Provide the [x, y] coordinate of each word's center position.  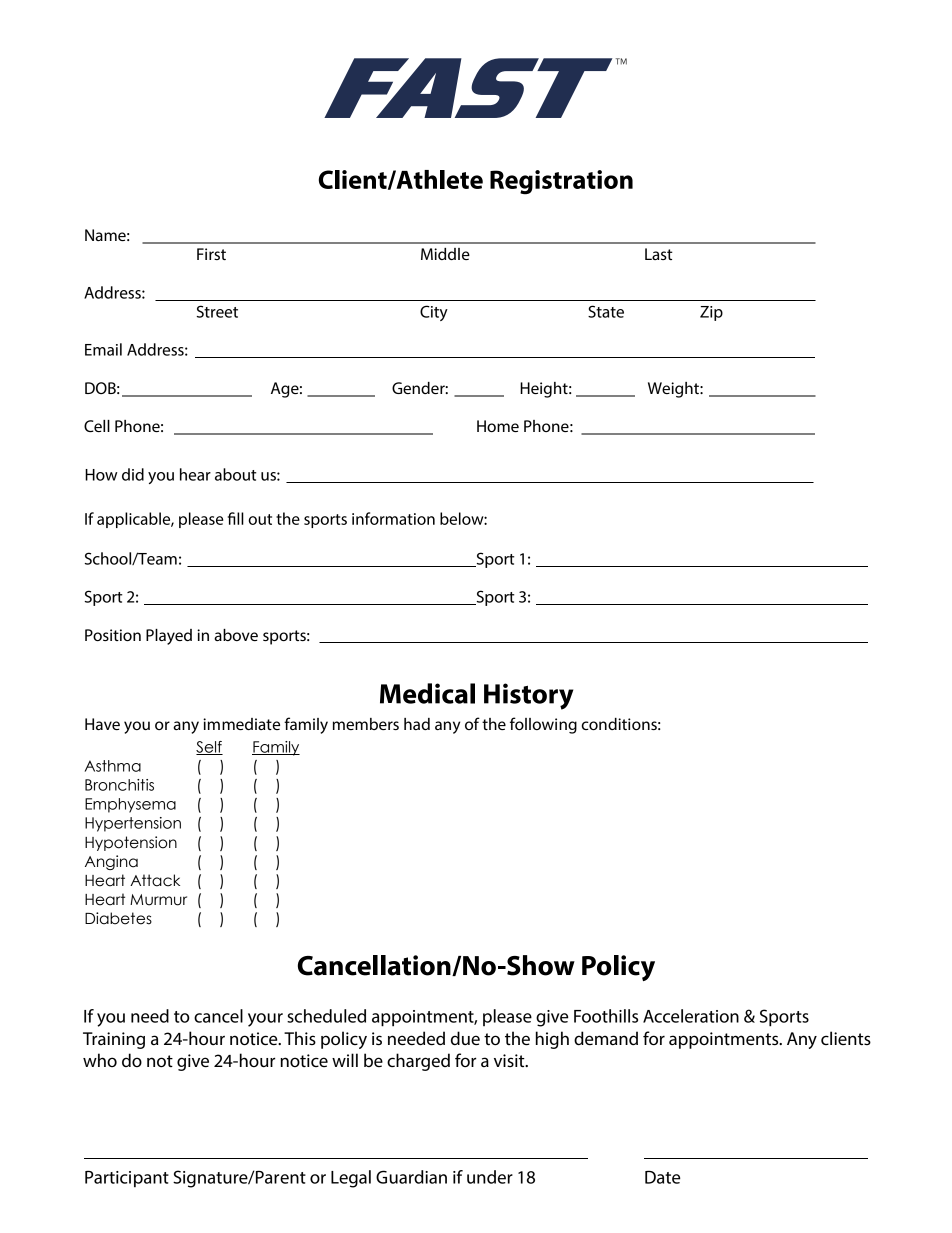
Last [659, 254]
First [211, 254]
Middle [445, 254]
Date [662, 1177]
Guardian [411, 1177]
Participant [127, 1179]
